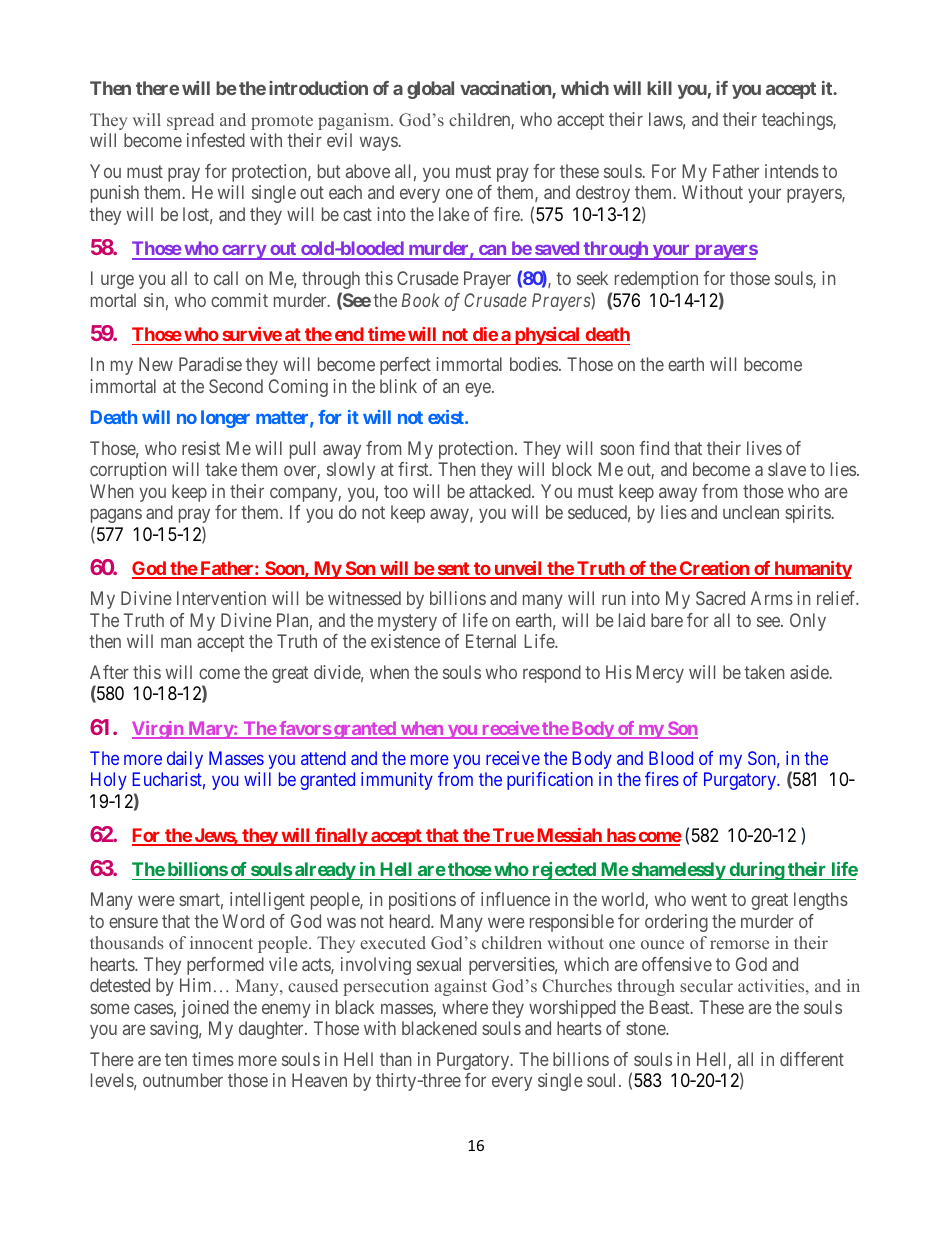  Describe the element at coordinates (465, 1007) in the page. I see `where` at that location.
